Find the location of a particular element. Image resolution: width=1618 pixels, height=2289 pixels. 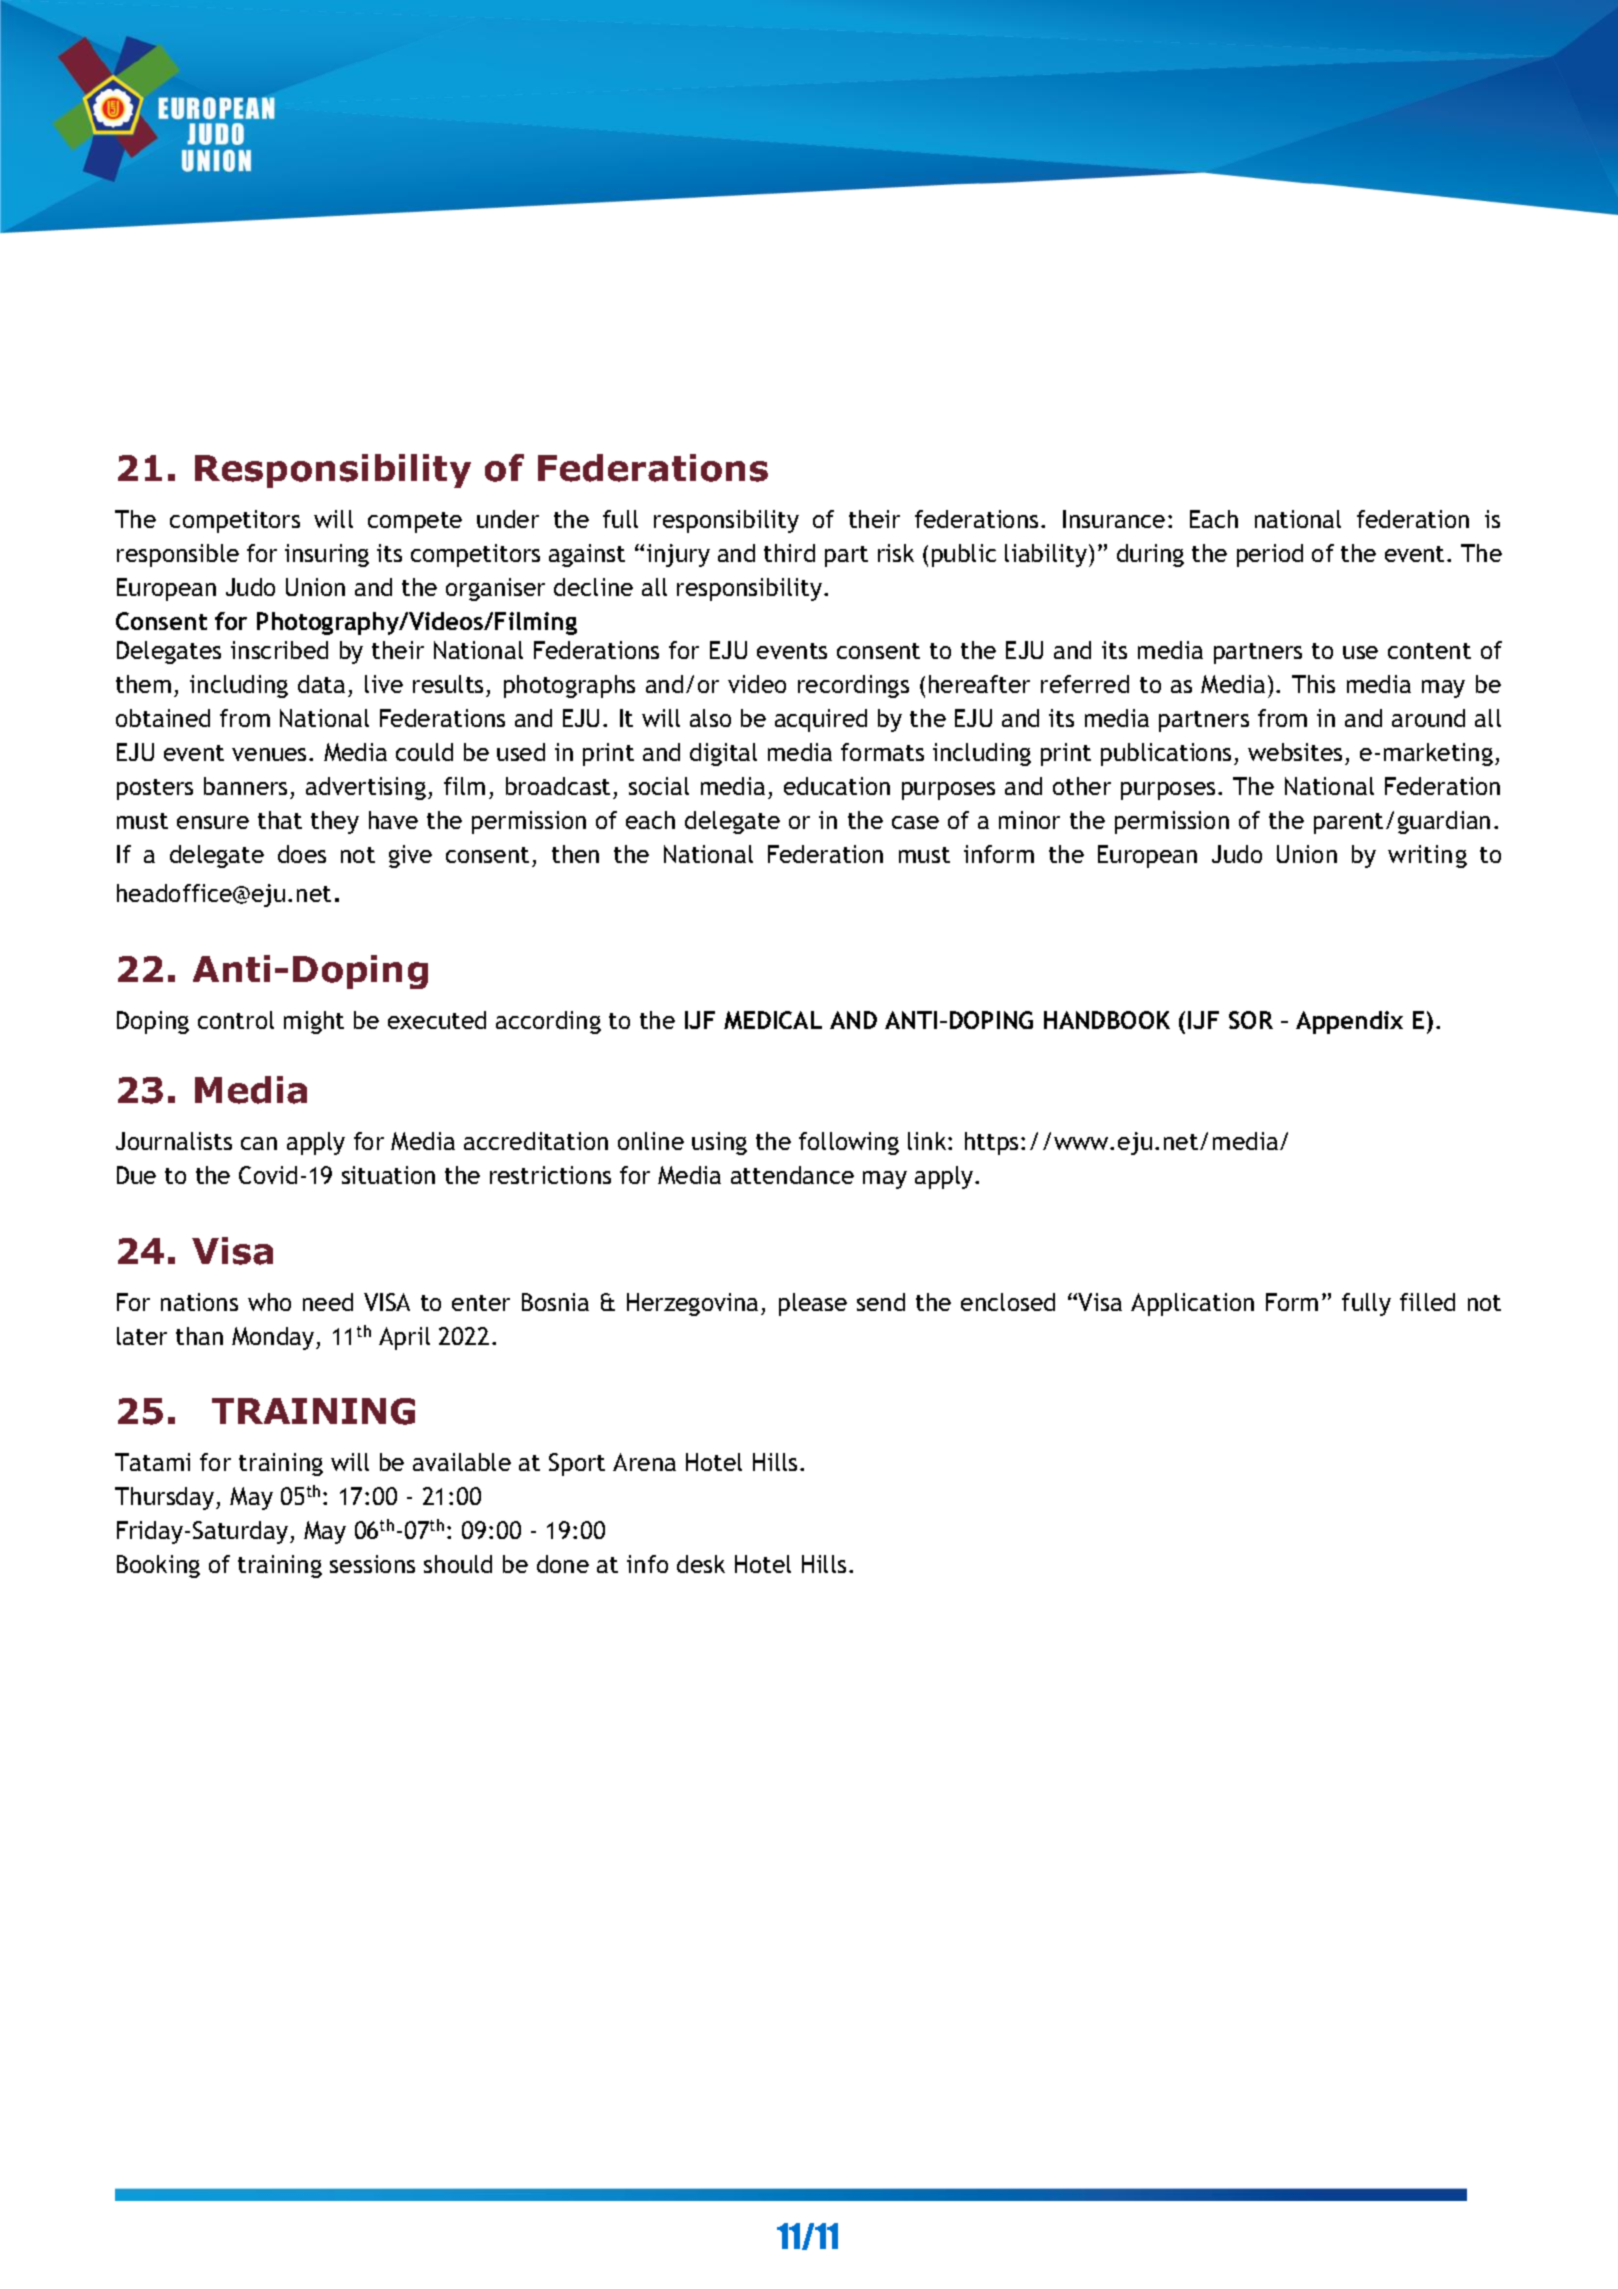

sessions is located at coordinates (372, 1564).
